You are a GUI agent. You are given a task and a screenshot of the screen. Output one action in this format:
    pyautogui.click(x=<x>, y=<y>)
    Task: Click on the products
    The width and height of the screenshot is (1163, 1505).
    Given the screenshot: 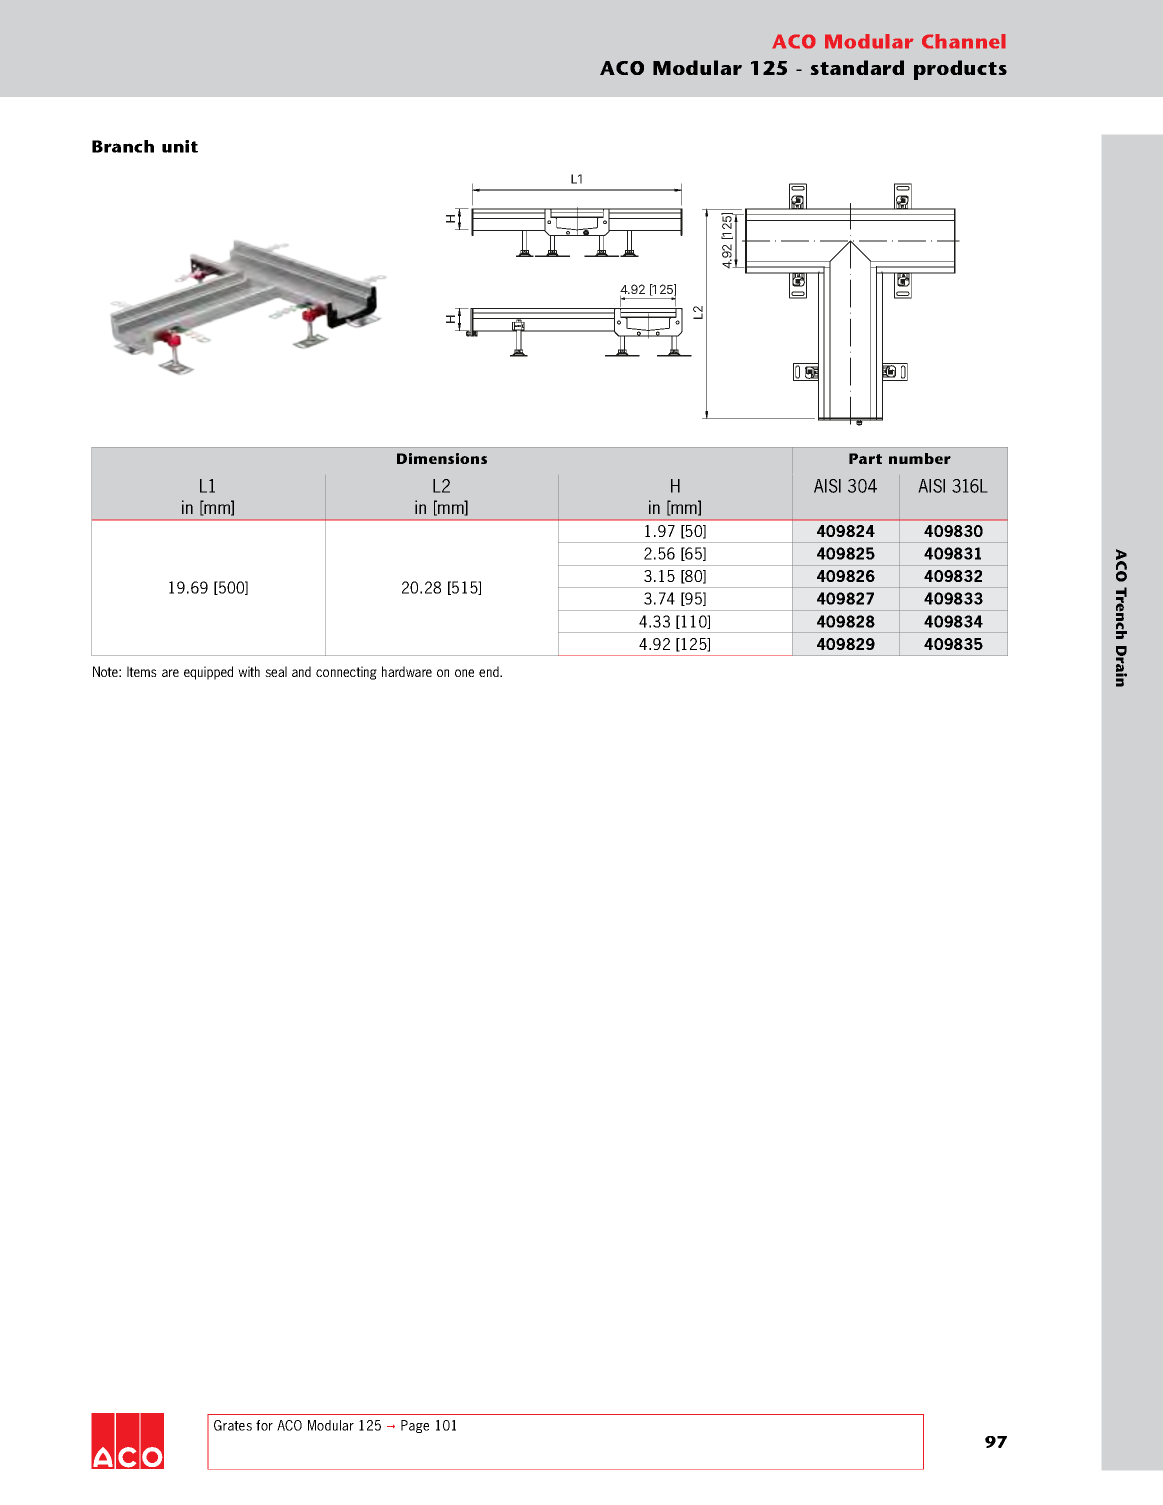 What is the action you would take?
    pyautogui.click(x=960, y=70)
